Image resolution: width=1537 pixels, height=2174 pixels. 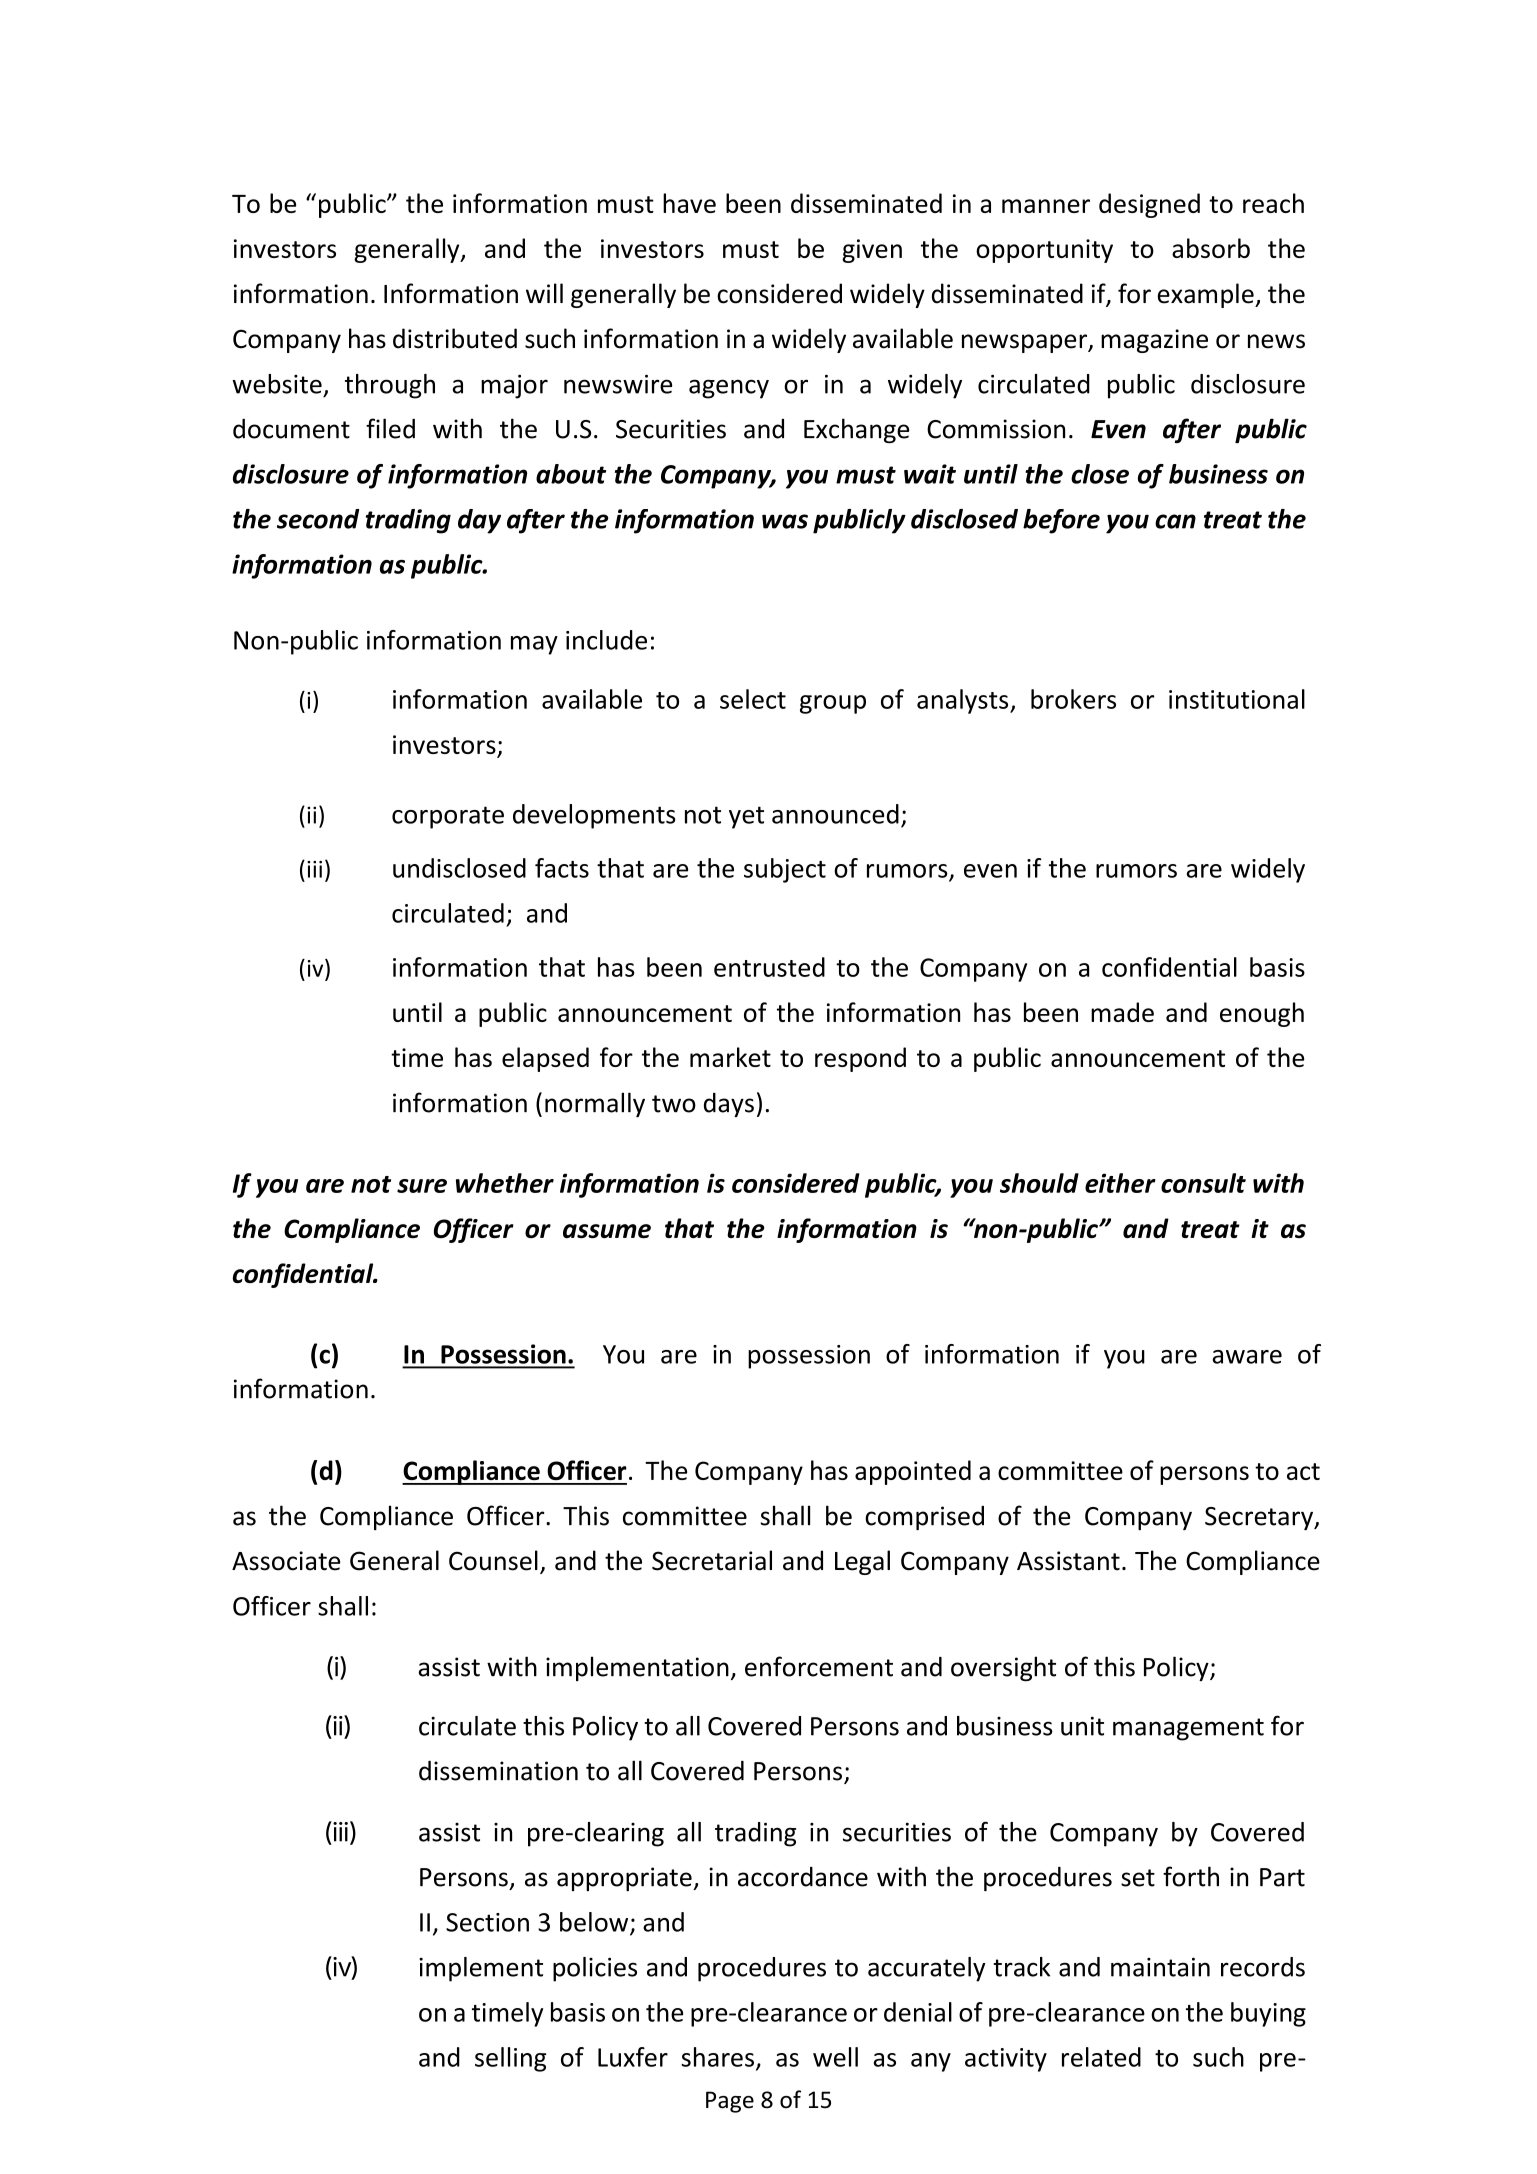 I want to click on whether, so click(x=505, y=1183).
